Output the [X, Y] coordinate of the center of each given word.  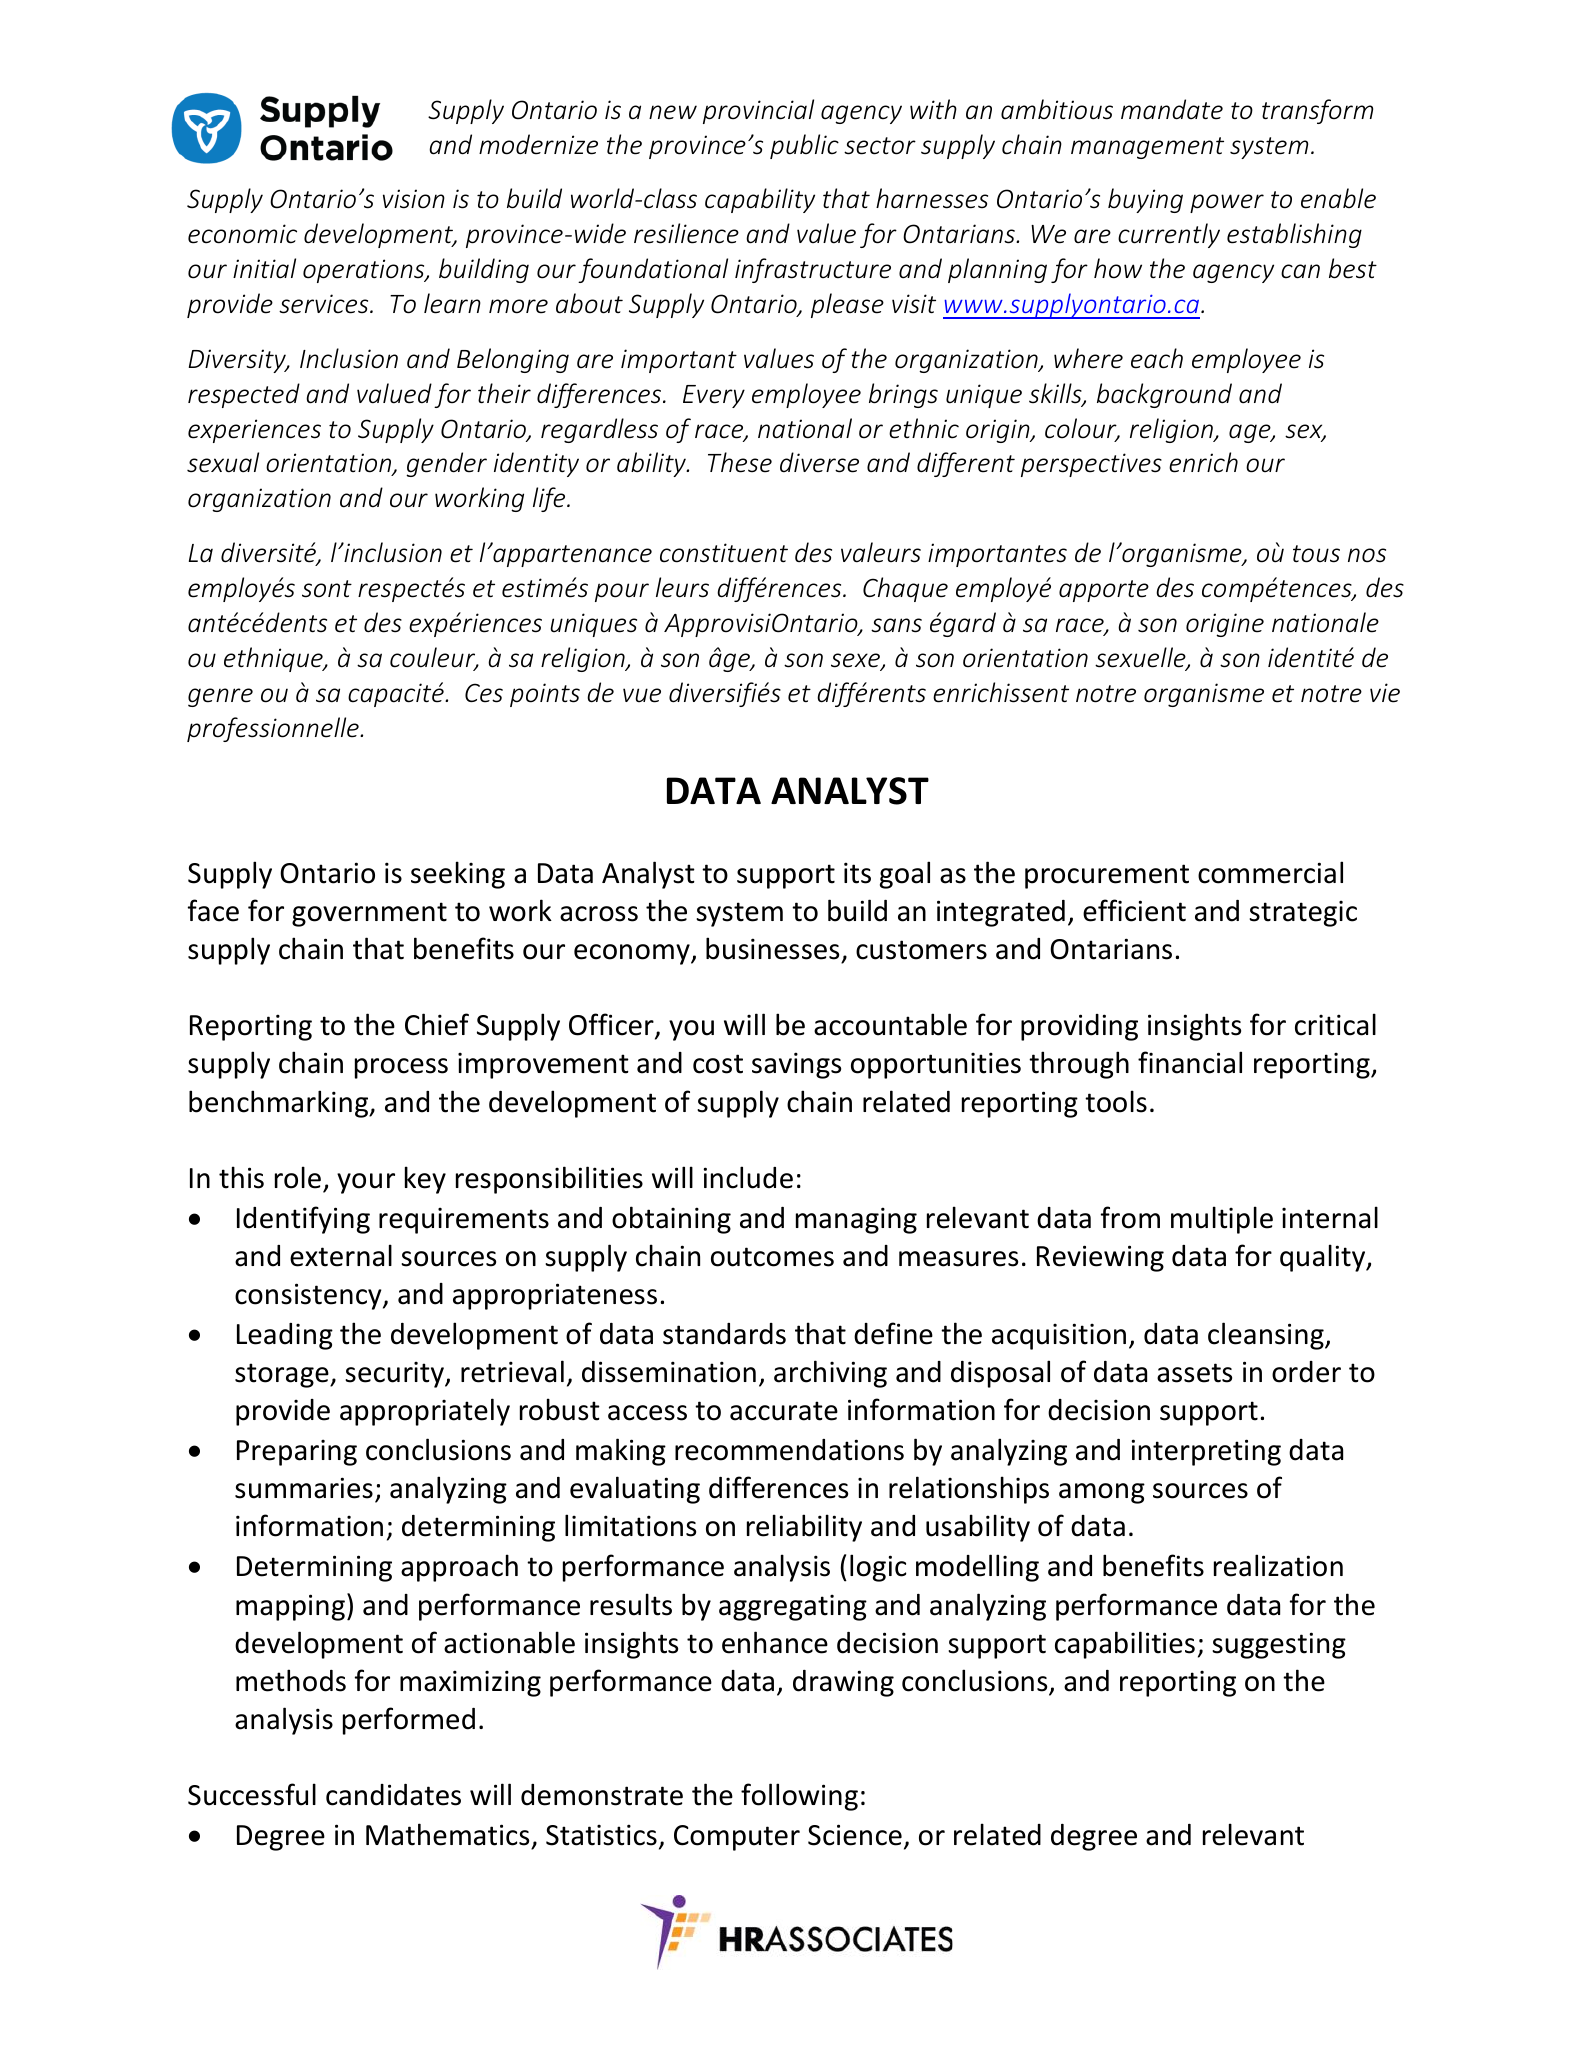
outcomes [772, 1257]
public [804, 146]
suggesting [1279, 1645]
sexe [856, 661]
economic [242, 234]
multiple [1222, 1220]
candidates [393, 1795]
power [1227, 203]
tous [1316, 554]
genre [220, 697]
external [341, 1255]
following [799, 1797]
